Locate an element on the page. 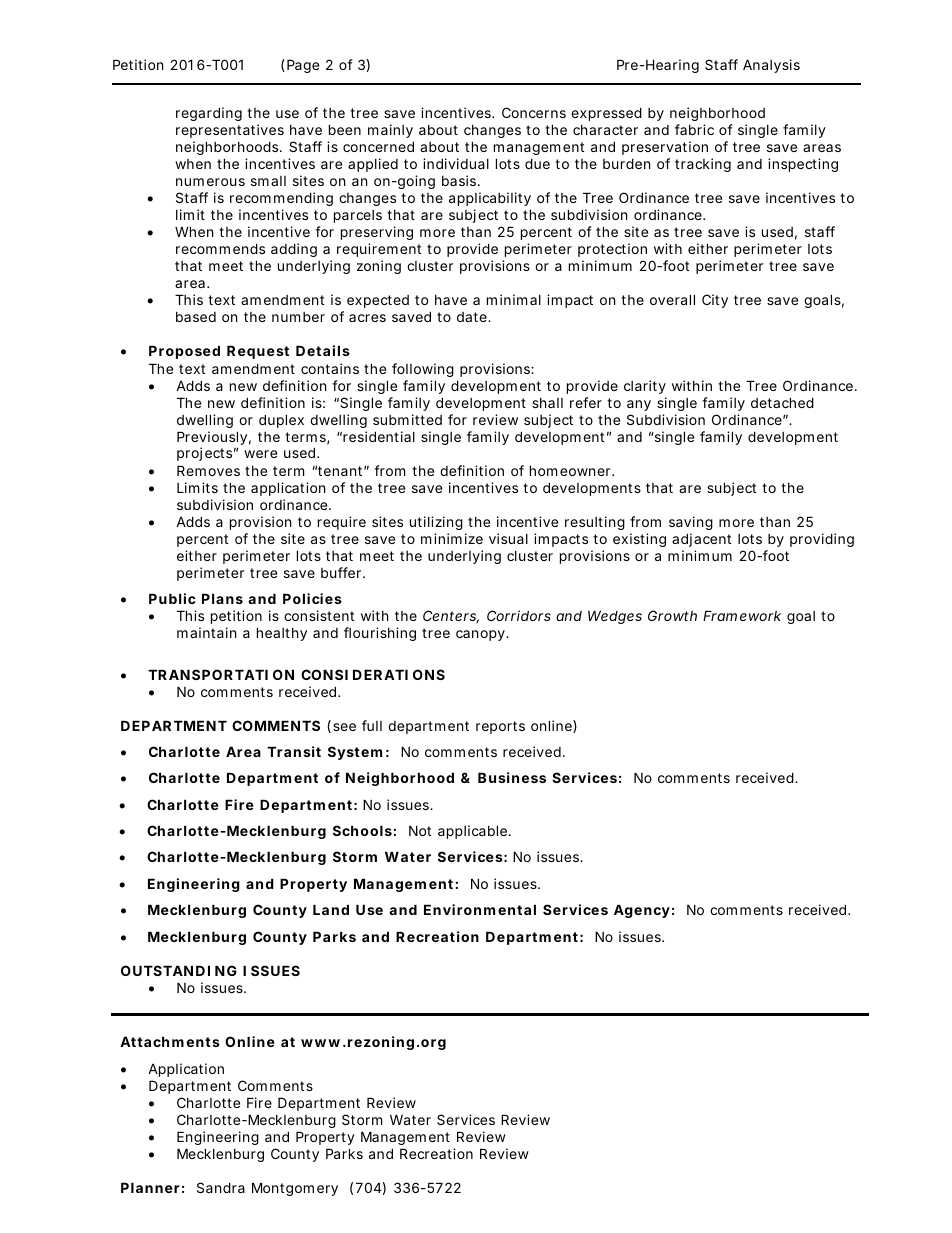  Analysis is located at coordinates (771, 66).
